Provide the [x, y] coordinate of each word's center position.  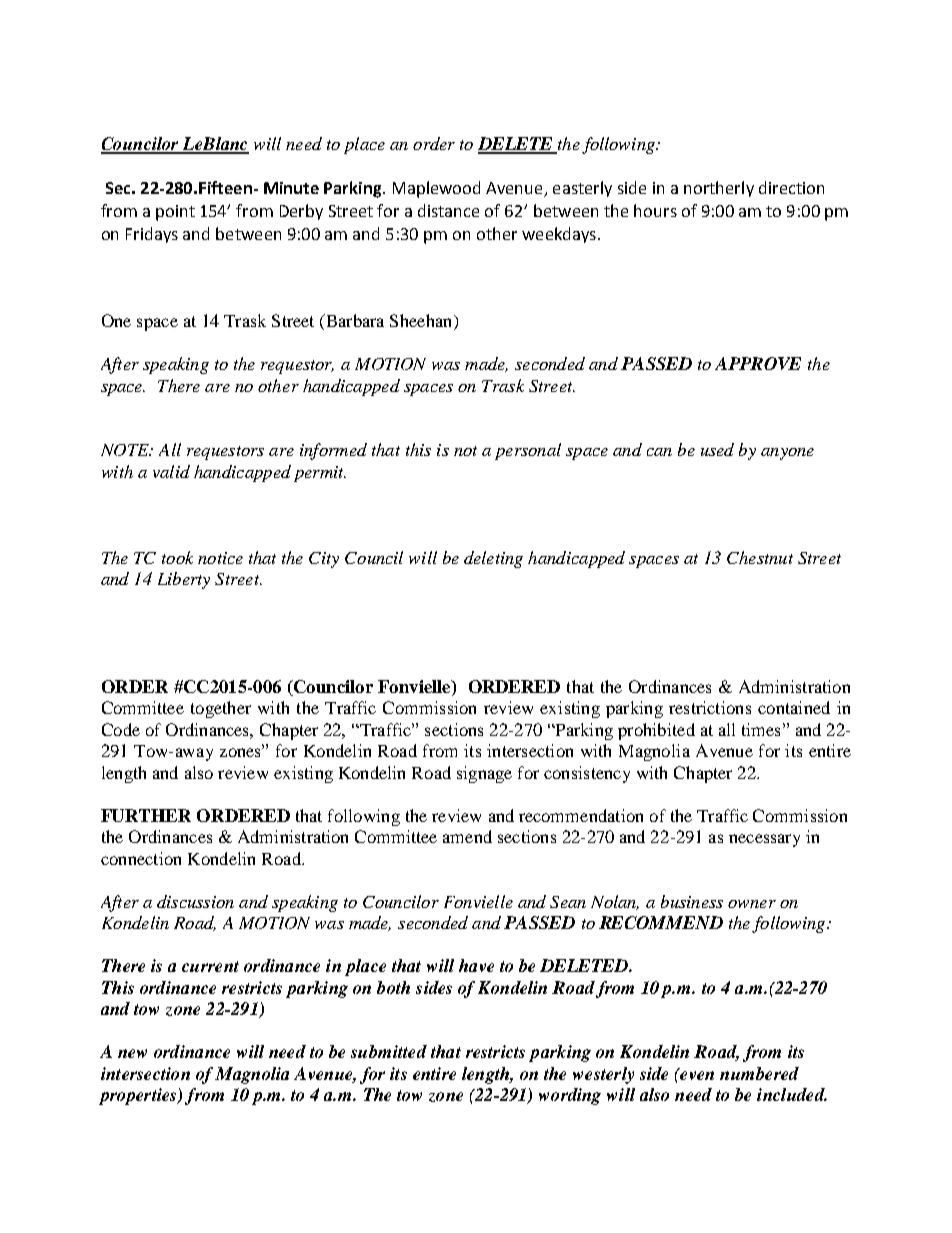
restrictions [710, 707]
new [132, 1053]
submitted [389, 1051]
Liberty [184, 580]
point [175, 213]
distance [448, 210]
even [696, 1074]
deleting [493, 559]
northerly [719, 189]
